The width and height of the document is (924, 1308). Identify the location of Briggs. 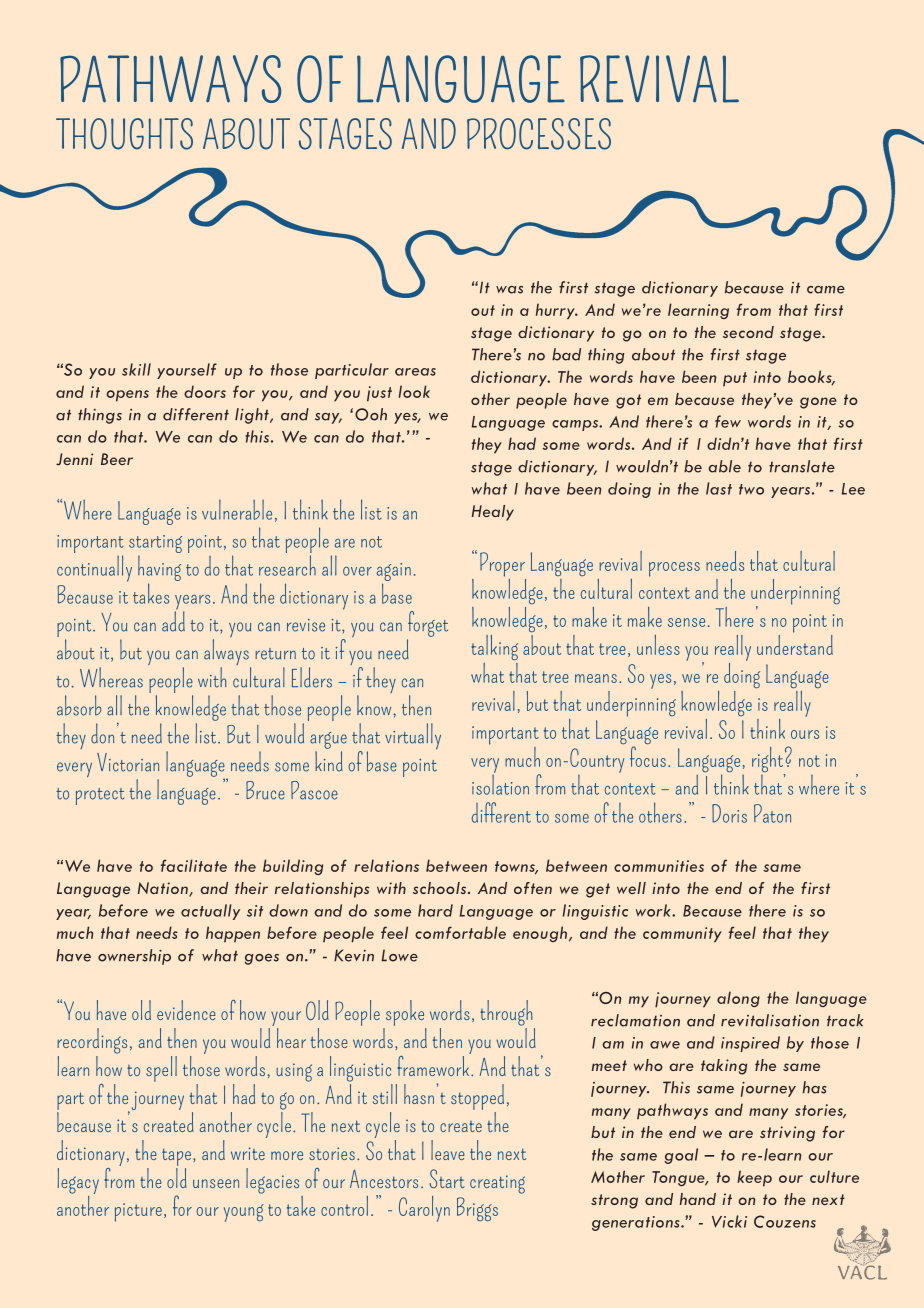
(477, 1209).
